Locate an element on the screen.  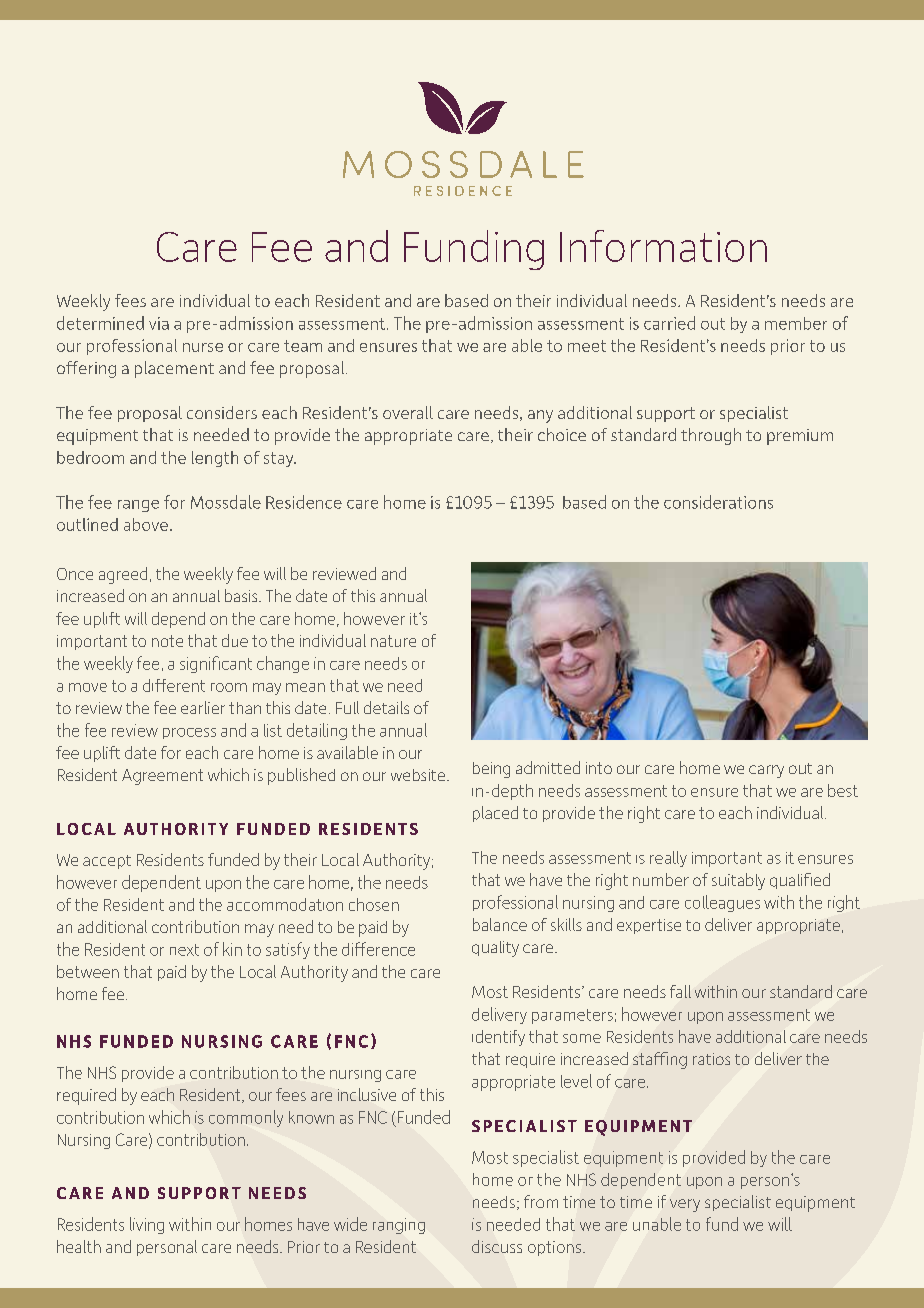
member is located at coordinates (796, 323).
